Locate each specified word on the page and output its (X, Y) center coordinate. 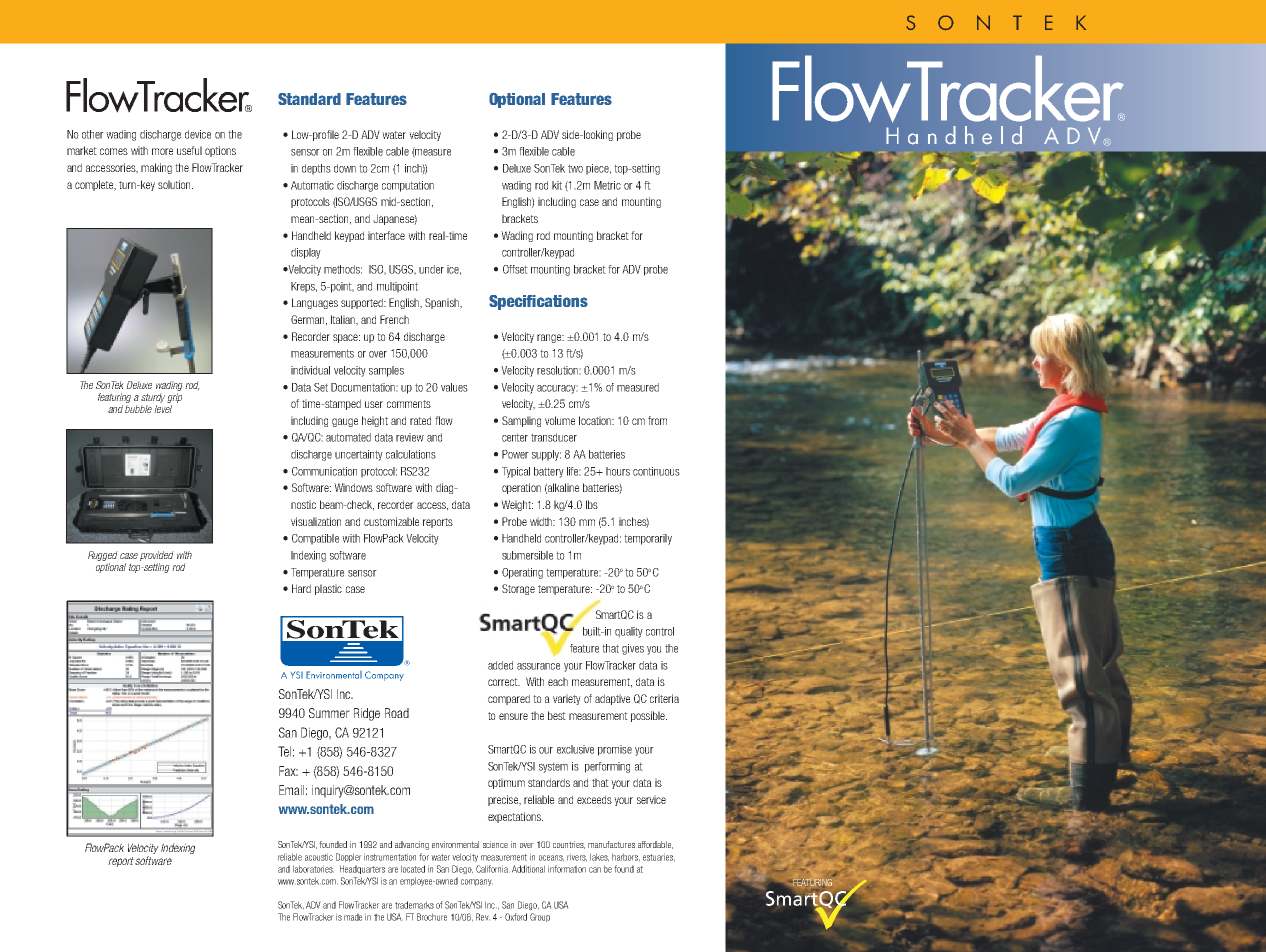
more (162, 151)
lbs (592, 504)
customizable (391, 521)
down (345, 168)
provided (157, 556)
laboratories (313, 869)
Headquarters (362, 869)
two (575, 168)
